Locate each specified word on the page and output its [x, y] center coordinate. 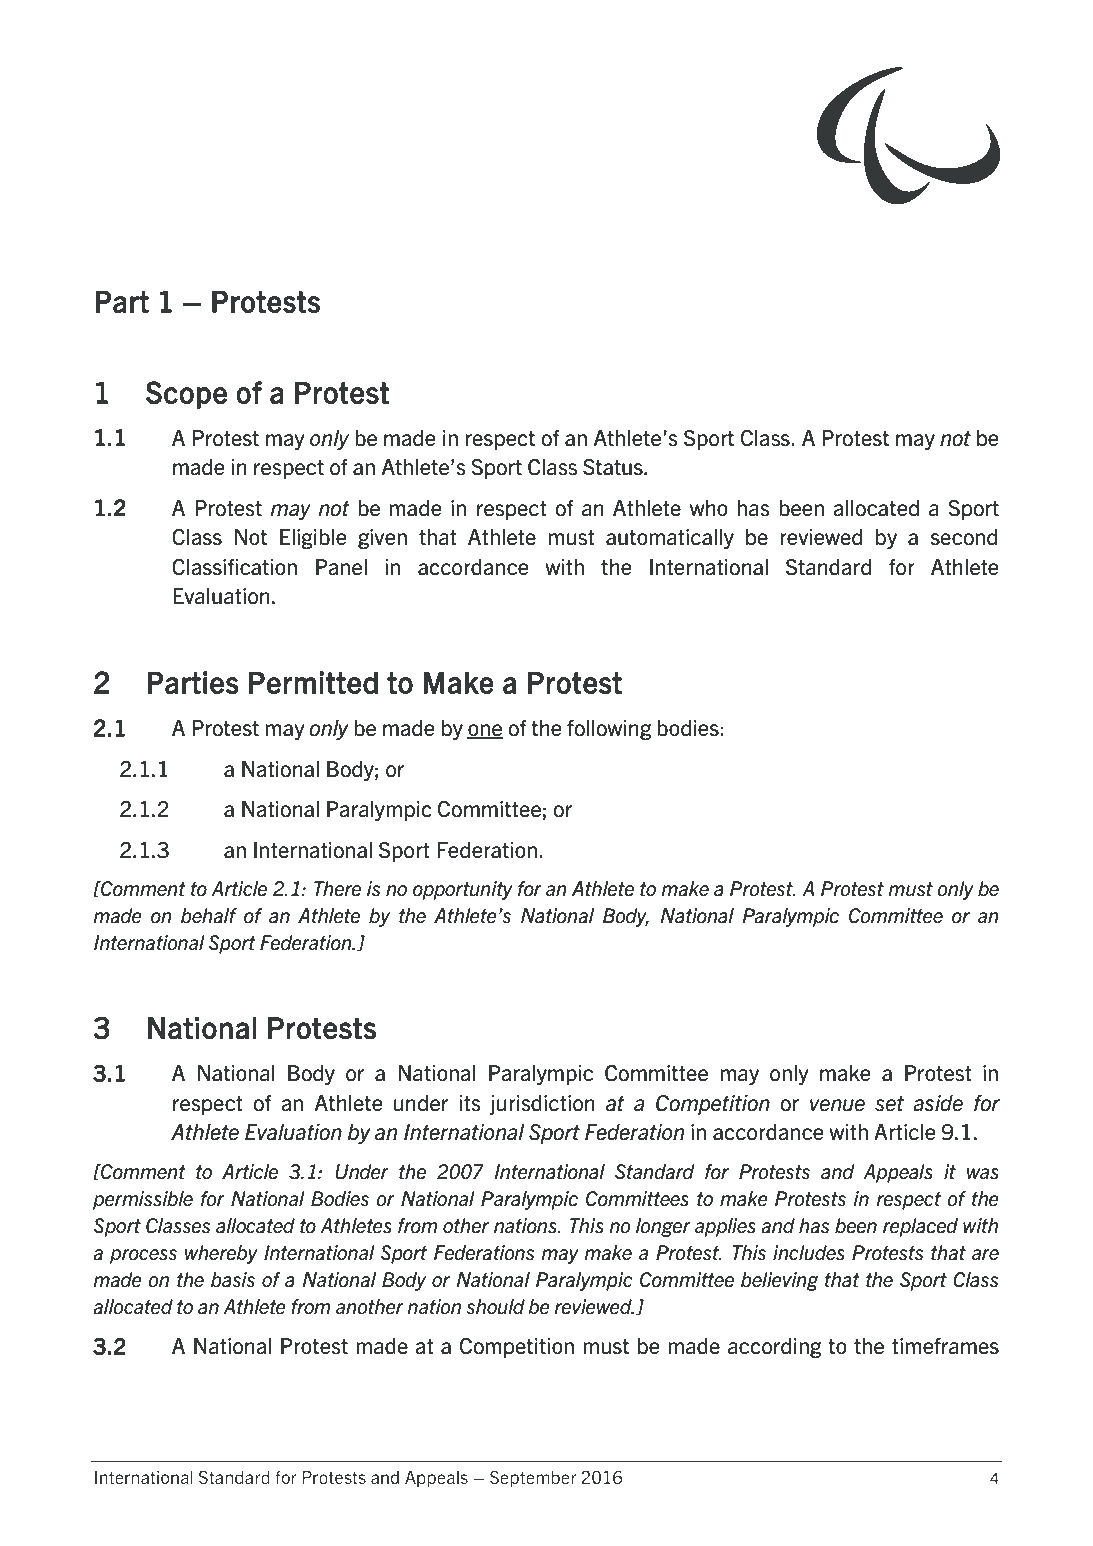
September [533, 1478]
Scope [186, 395]
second [964, 537]
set [889, 1103]
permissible [143, 1200]
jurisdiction [542, 1105]
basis [233, 1280]
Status [614, 467]
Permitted [313, 682]
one [485, 731]
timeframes [945, 1346]
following [609, 730]
